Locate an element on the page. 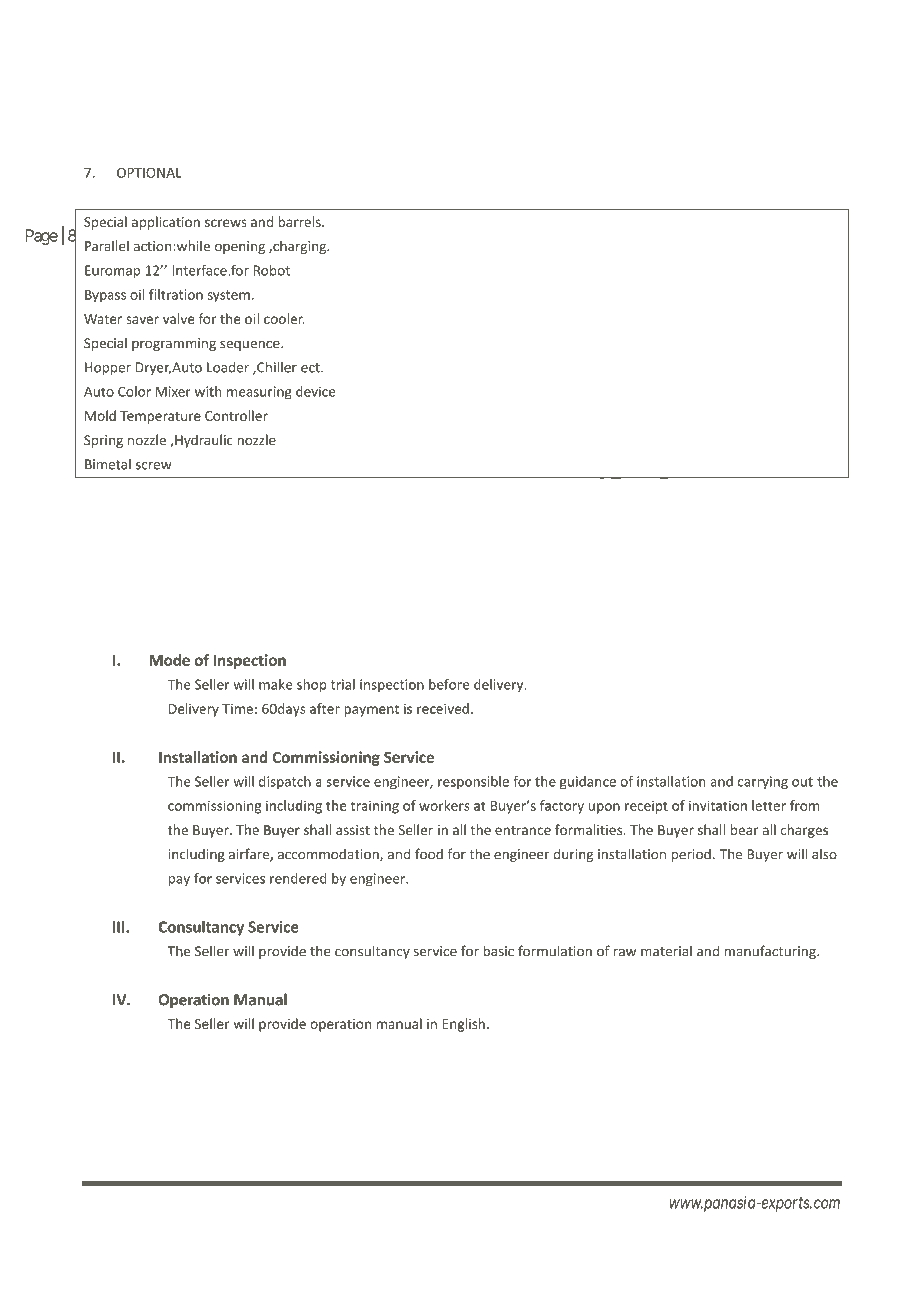 The height and width of the page is (1308, 924). Robot is located at coordinates (271, 270).
